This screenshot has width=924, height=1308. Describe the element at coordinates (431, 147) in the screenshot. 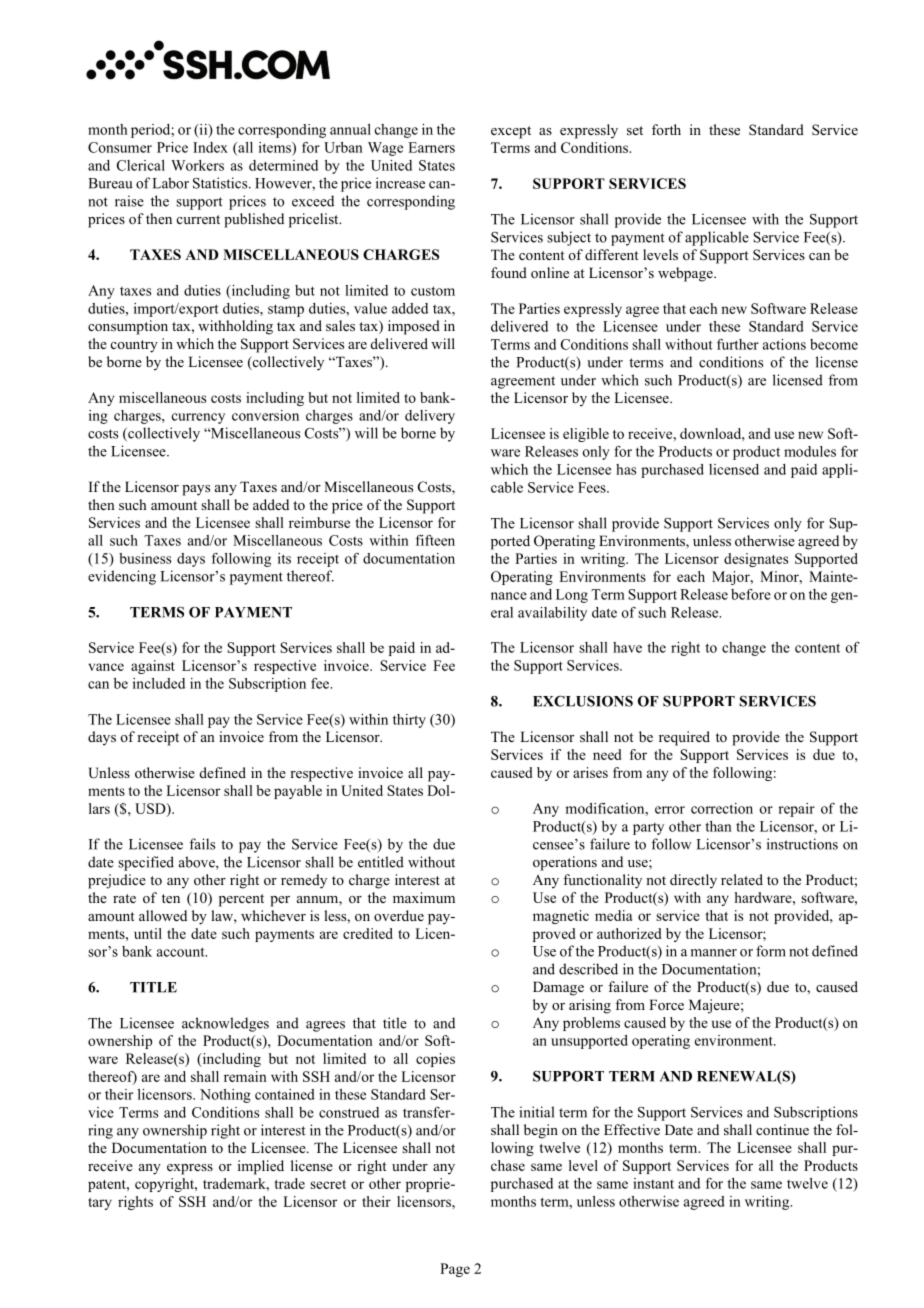

I see `Earners` at that location.
